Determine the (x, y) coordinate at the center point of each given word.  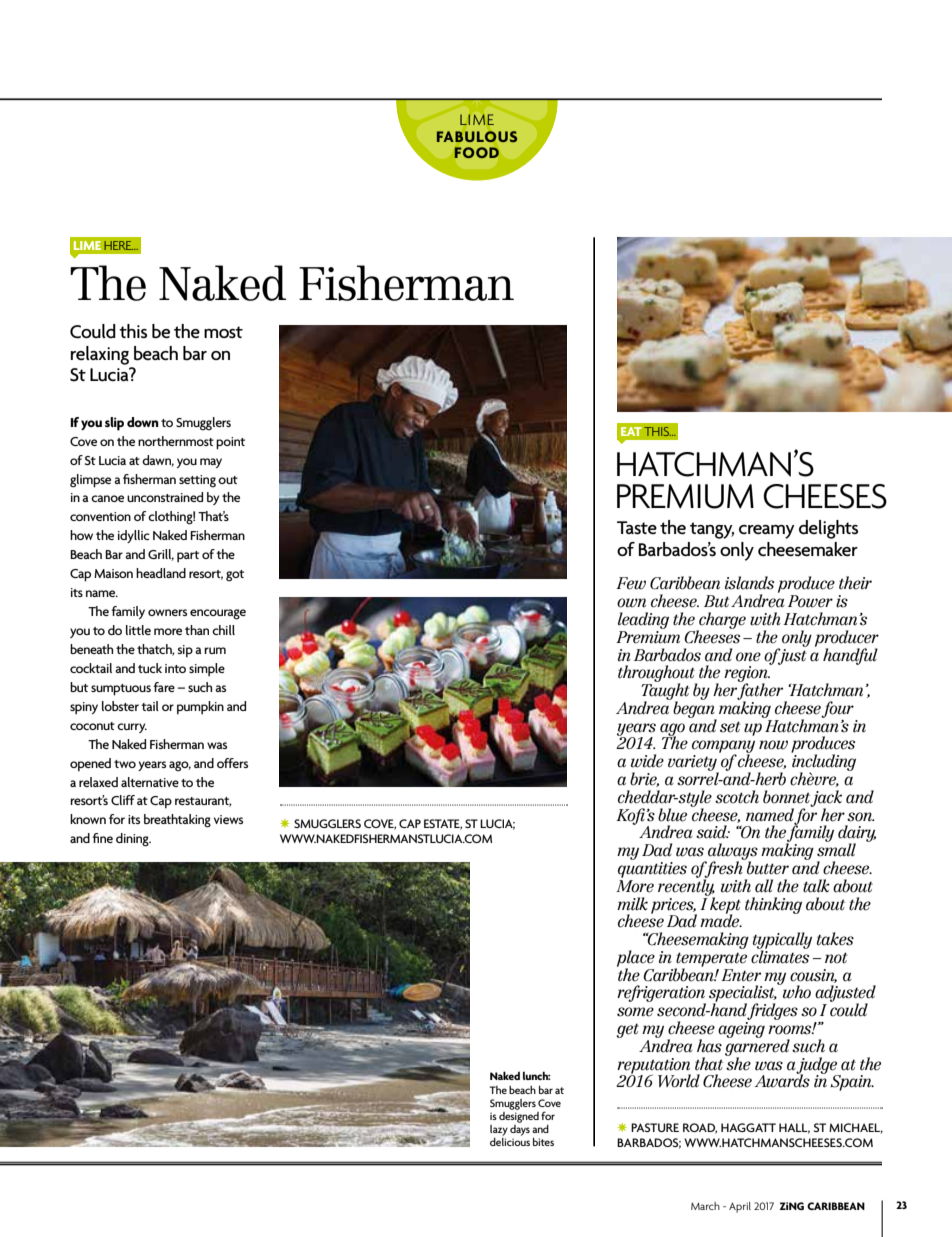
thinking (773, 905)
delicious (510, 1142)
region (747, 674)
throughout (658, 675)
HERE (118, 245)
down (143, 422)
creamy (767, 532)
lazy (499, 1130)
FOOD (476, 152)
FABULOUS (477, 136)
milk (632, 904)
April (740, 1207)
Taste (637, 528)
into (175, 668)
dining (133, 840)
